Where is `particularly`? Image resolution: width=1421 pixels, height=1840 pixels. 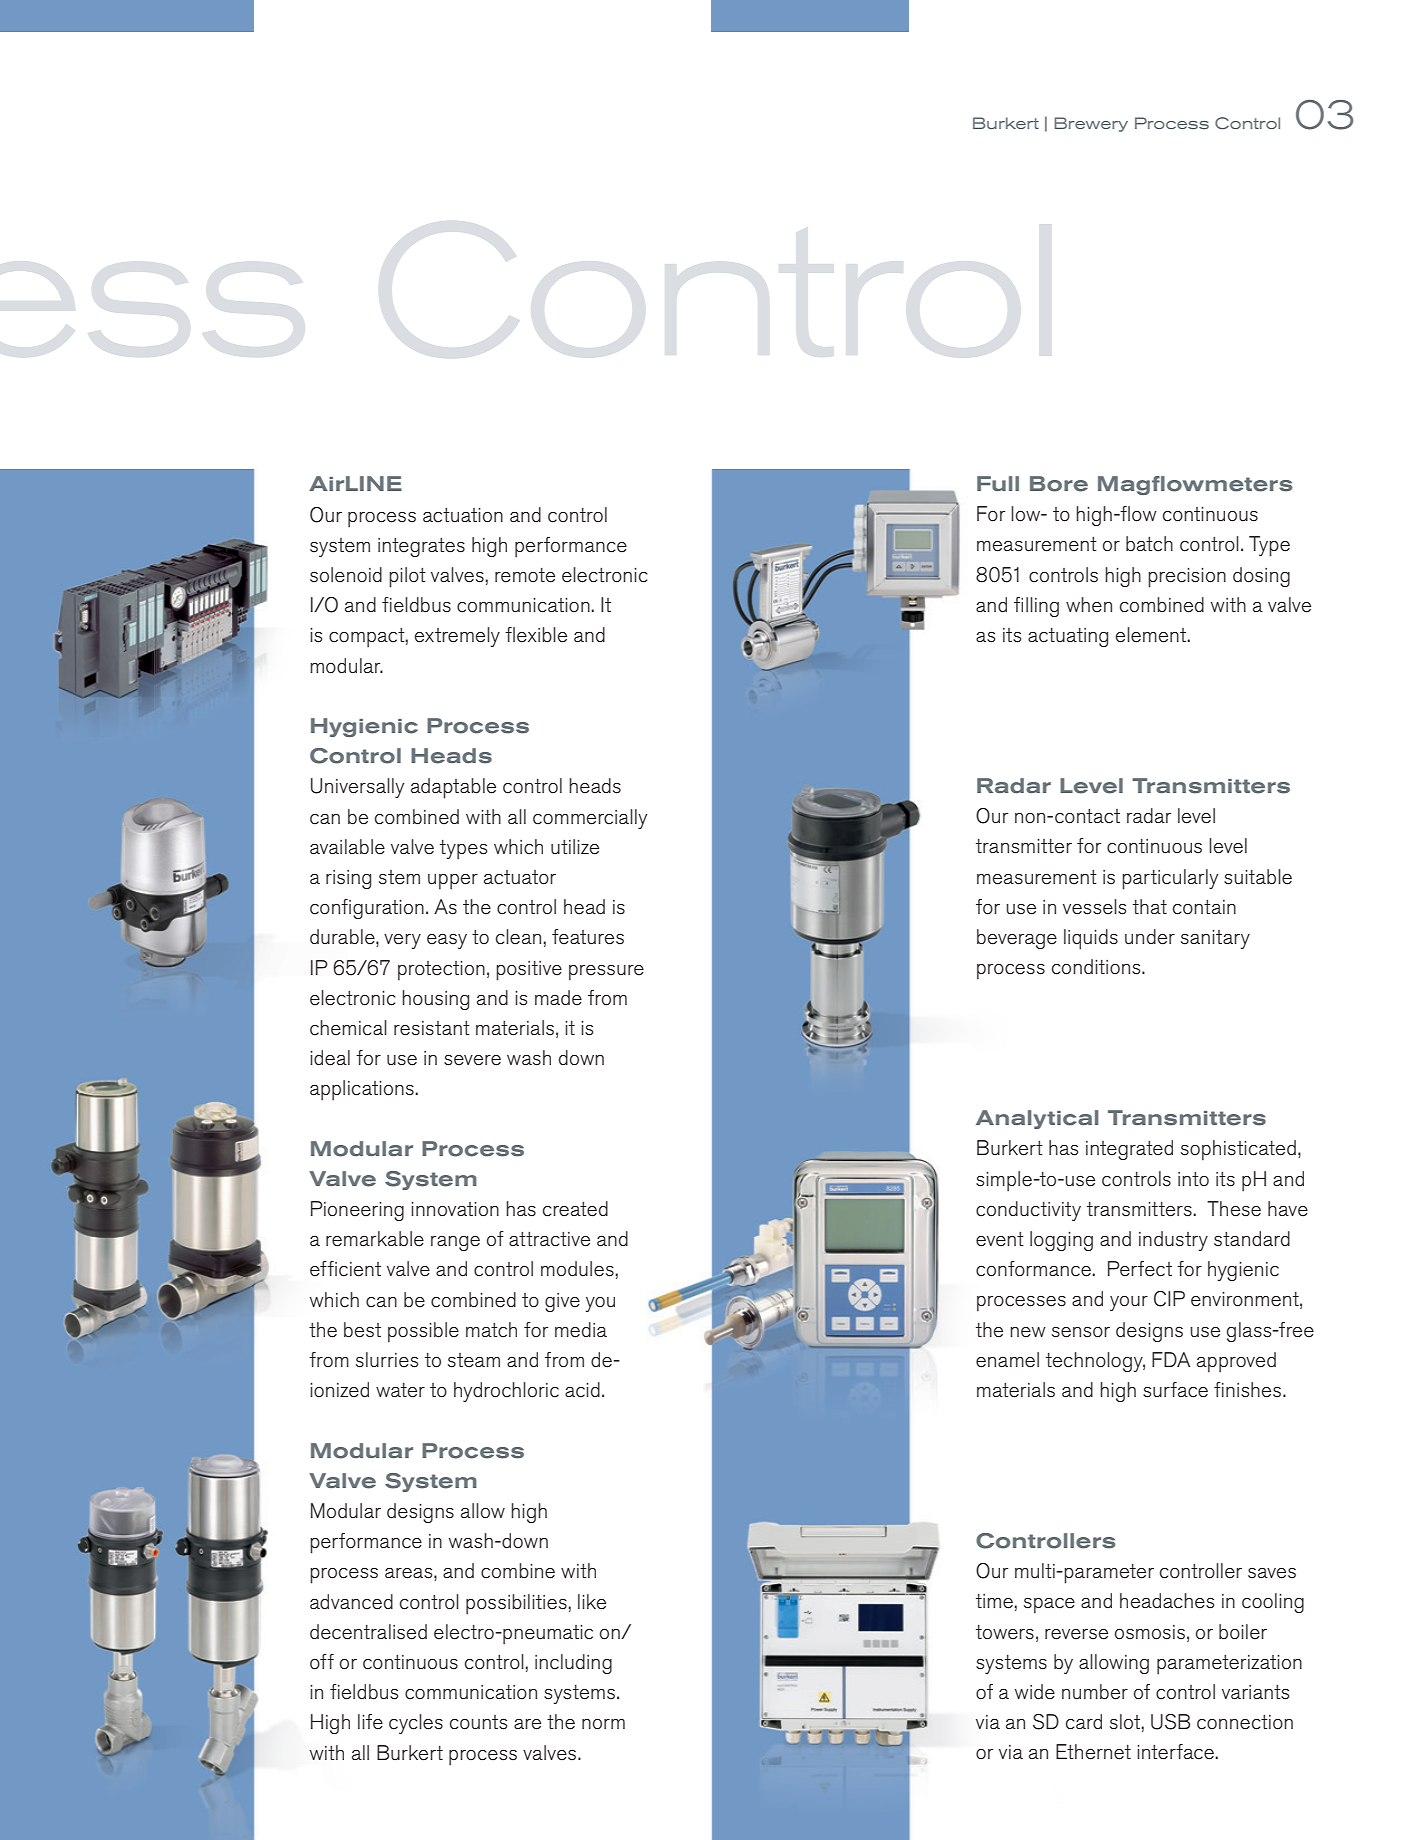
particularly is located at coordinates (1170, 879).
